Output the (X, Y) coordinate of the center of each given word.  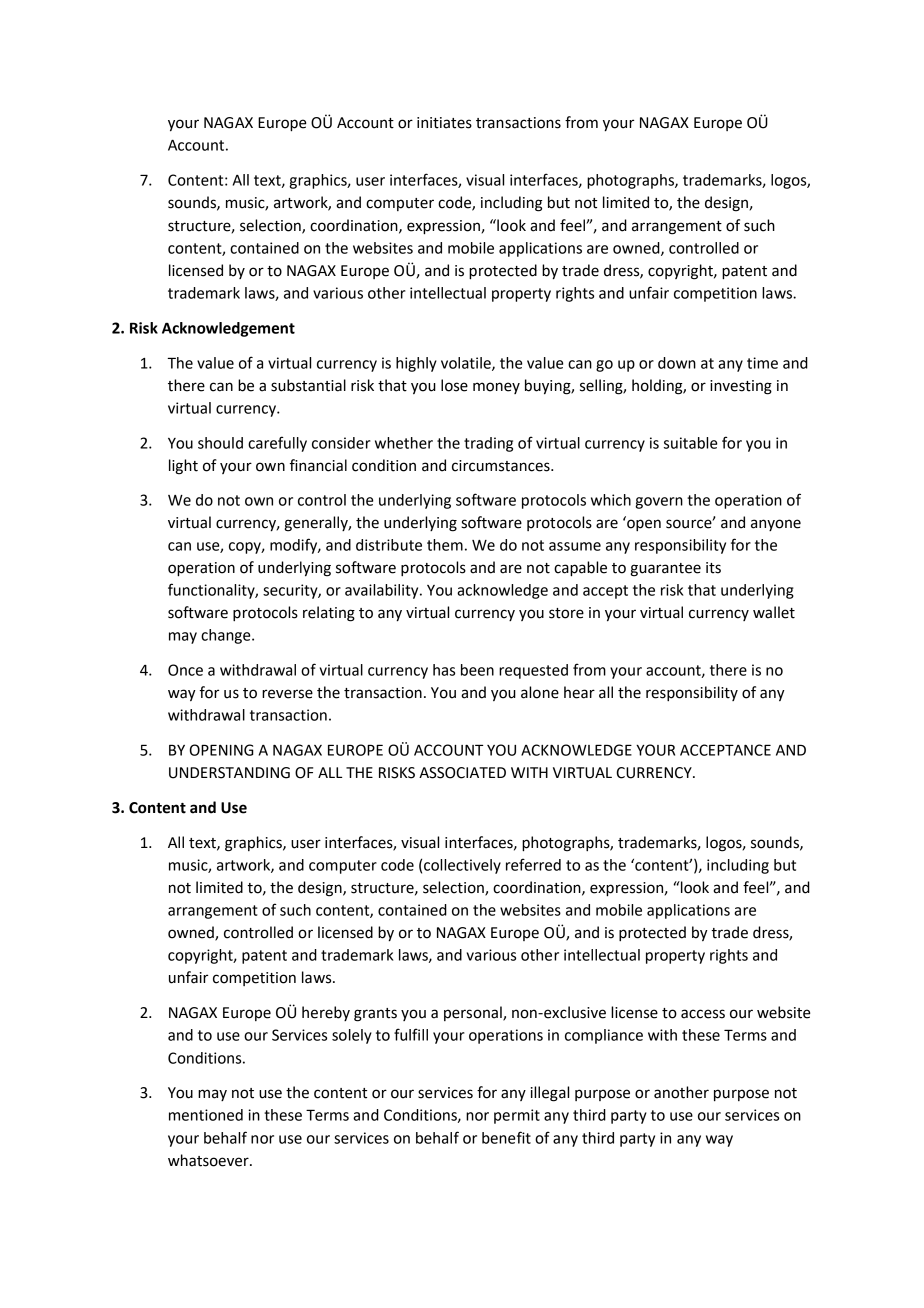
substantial (308, 385)
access (703, 1014)
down (677, 363)
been (477, 670)
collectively (462, 866)
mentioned (206, 1115)
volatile (467, 364)
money (496, 388)
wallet (774, 612)
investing (741, 387)
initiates (444, 123)
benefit (506, 1137)
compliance (604, 1036)
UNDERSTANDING (229, 773)
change (227, 636)
